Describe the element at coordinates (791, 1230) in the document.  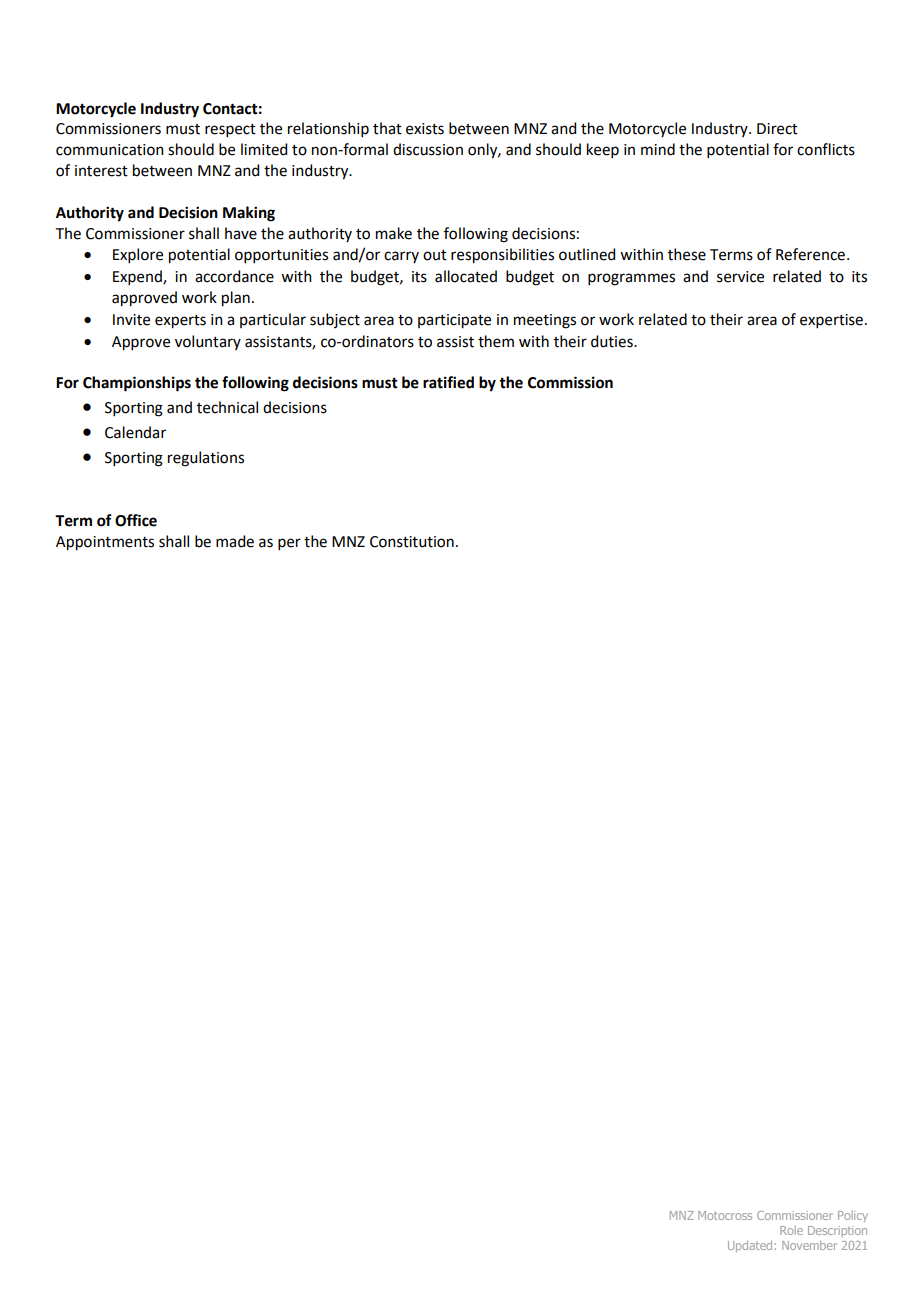
I see `Role` at that location.
